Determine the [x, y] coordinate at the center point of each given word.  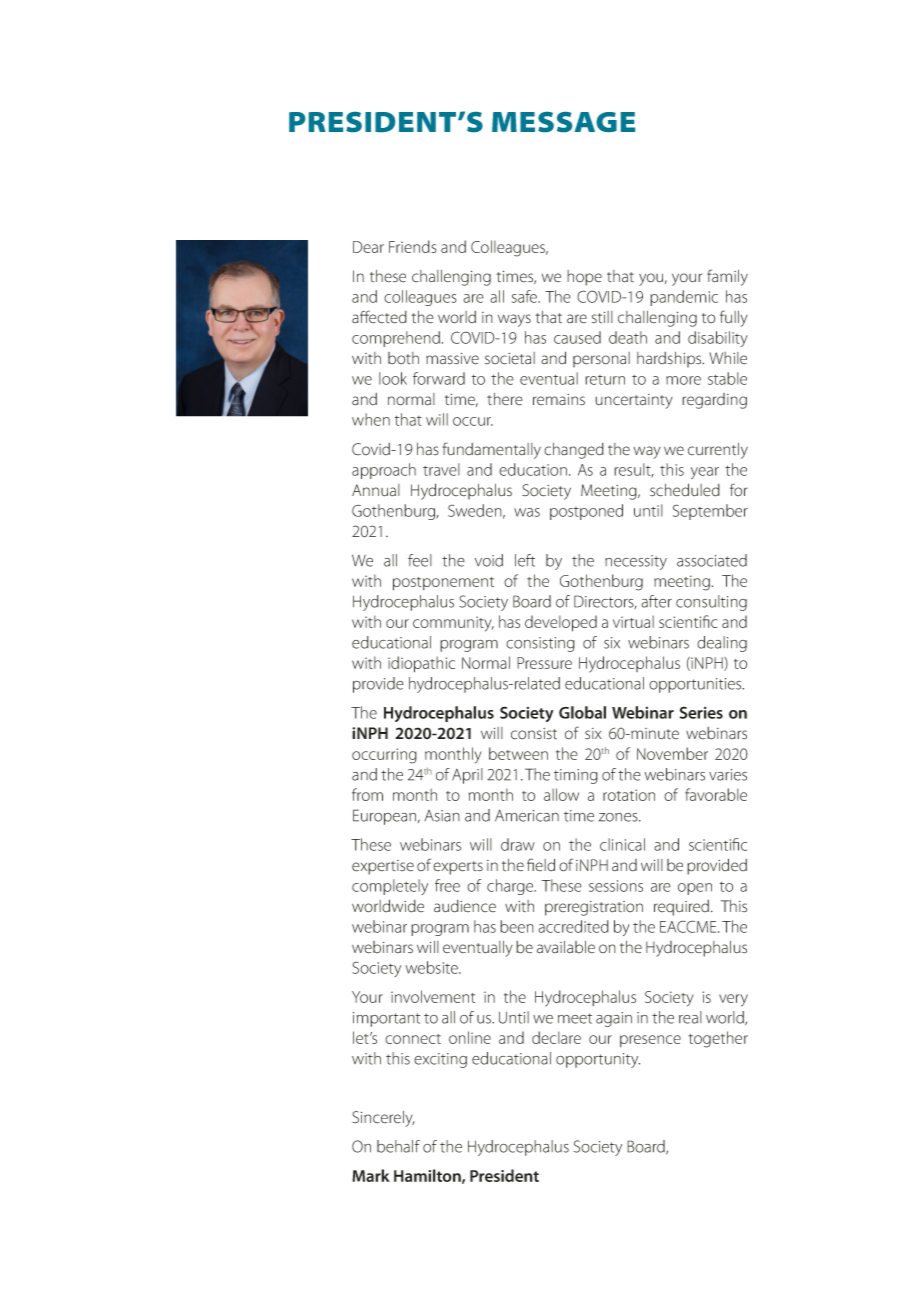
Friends [413, 246]
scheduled [685, 490]
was [527, 512]
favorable [716, 794]
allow [561, 794]
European [386, 817]
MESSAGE [563, 122]
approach [384, 471]
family [727, 277]
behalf [398, 1146]
